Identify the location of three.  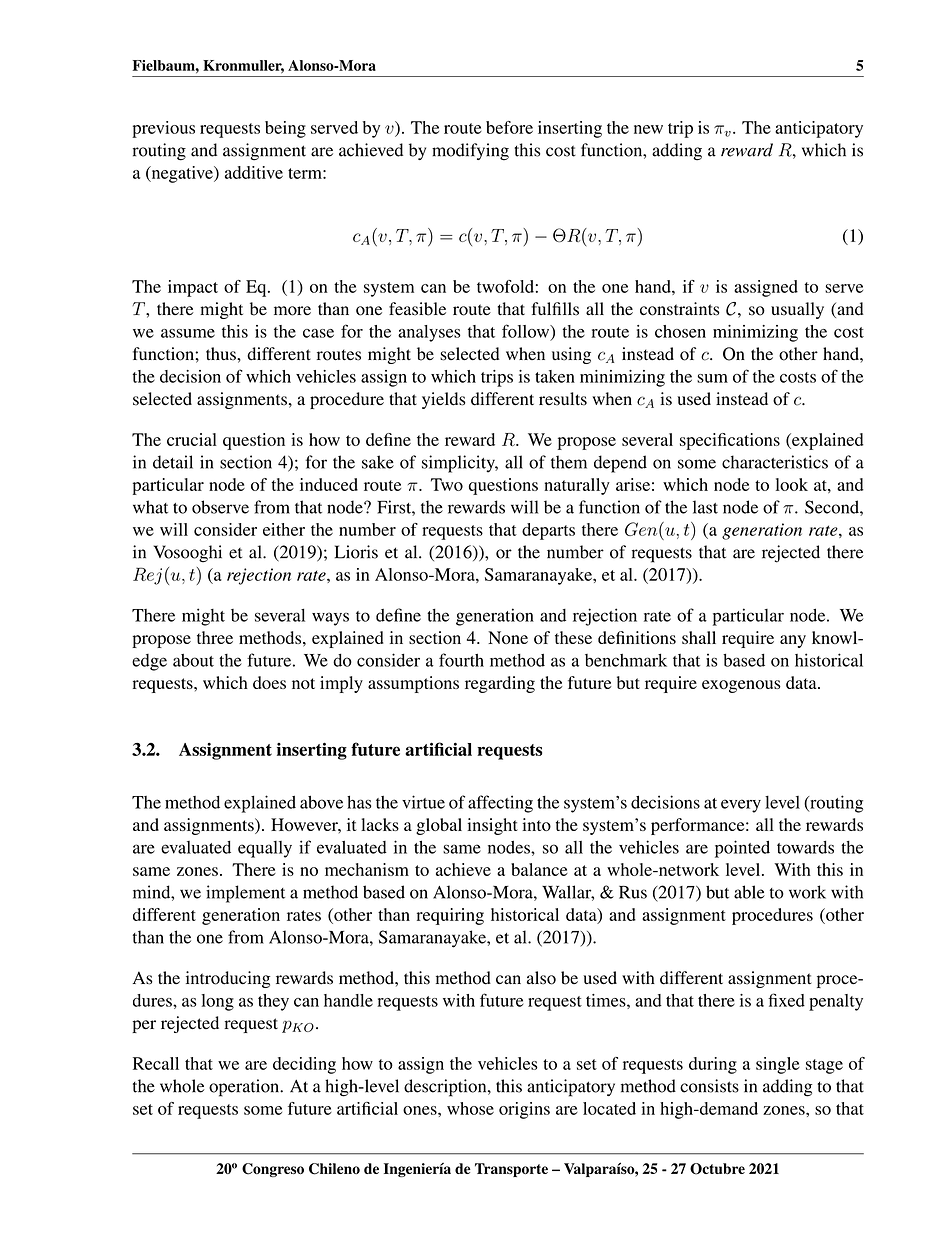
(215, 637).
